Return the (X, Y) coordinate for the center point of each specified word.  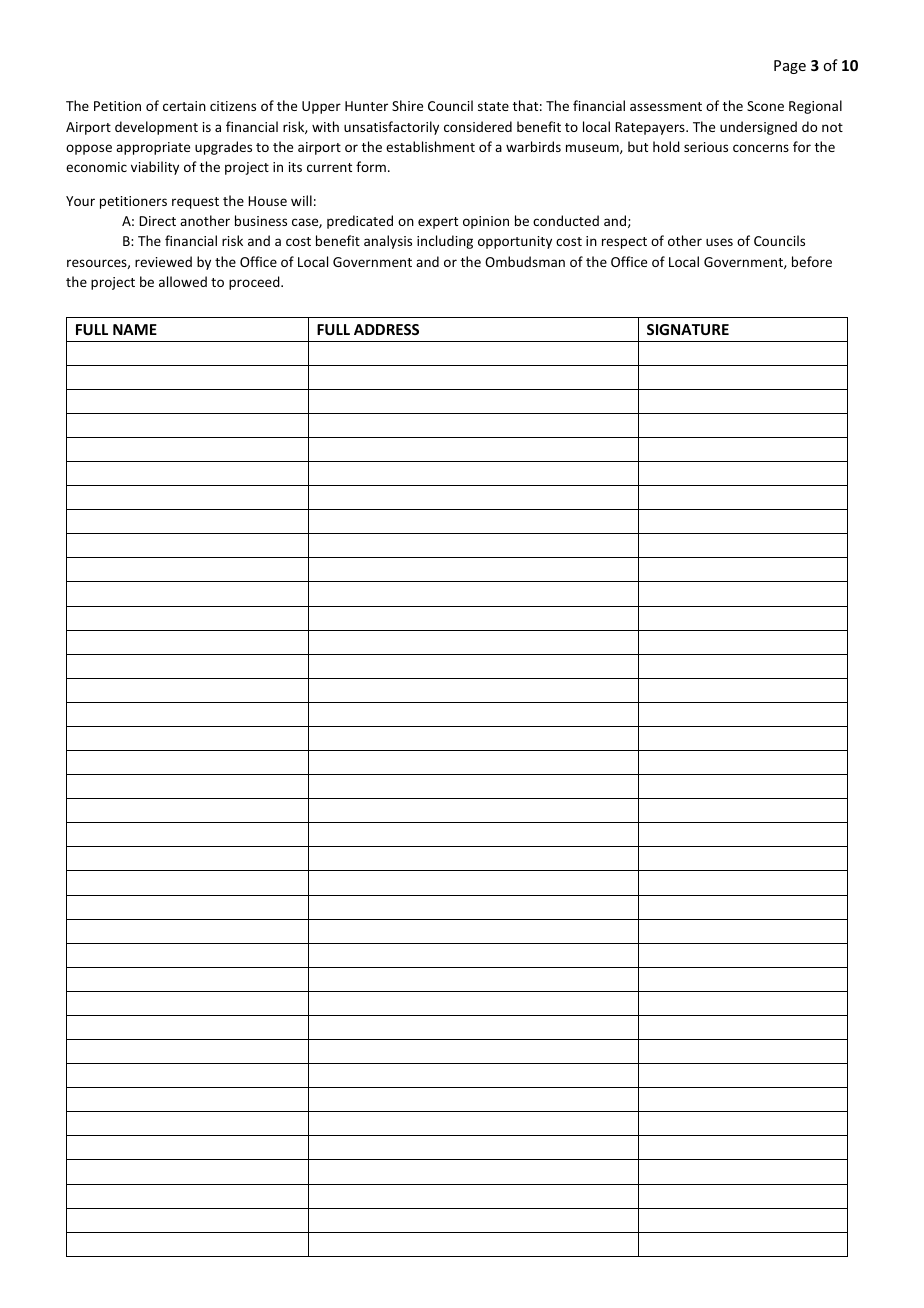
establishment (430, 146)
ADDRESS (386, 329)
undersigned (758, 128)
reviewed (163, 261)
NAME (135, 329)
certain (184, 106)
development (156, 128)
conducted (566, 220)
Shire (407, 105)
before (812, 261)
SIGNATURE (688, 329)
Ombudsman (525, 261)
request (195, 203)
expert (438, 223)
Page (790, 67)
